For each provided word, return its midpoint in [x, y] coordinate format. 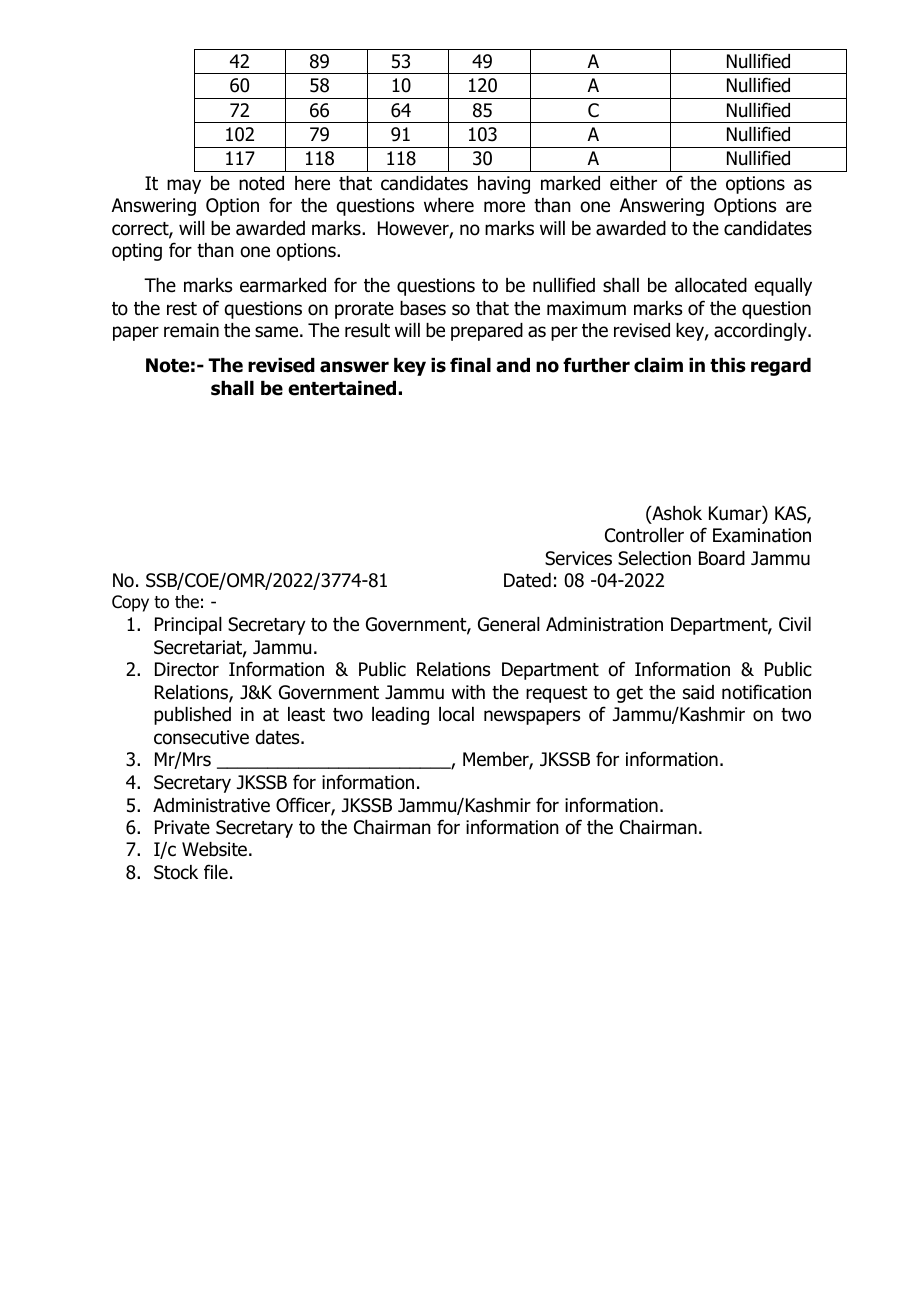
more [504, 207]
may [184, 186]
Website [216, 849]
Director [187, 669]
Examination [762, 535]
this [728, 365]
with [468, 692]
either [633, 183]
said [698, 692]
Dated [527, 580]
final [470, 365]
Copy [130, 603]
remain [191, 330]
